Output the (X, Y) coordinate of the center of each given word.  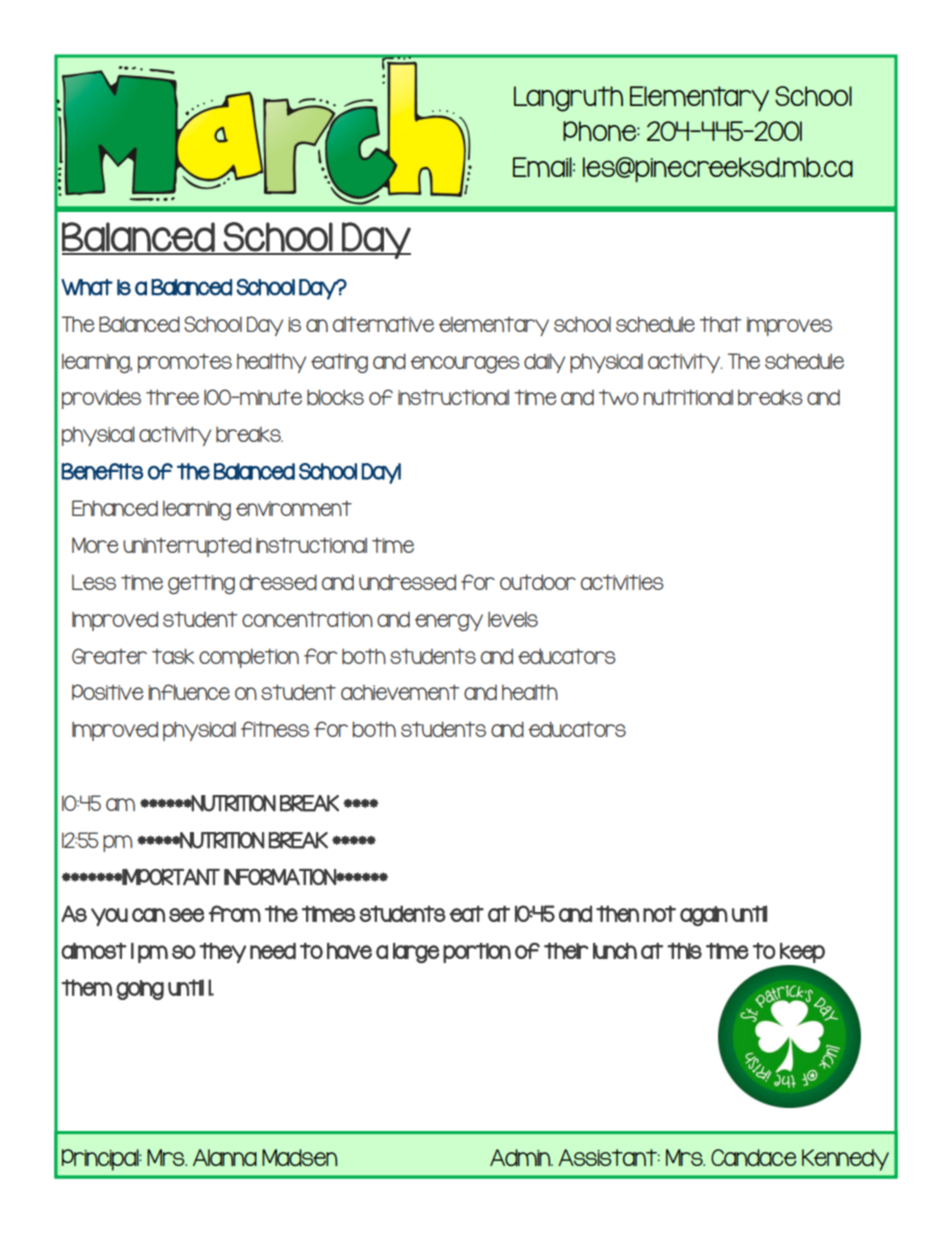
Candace (754, 1157)
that (720, 324)
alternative (383, 324)
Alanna (225, 1157)
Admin (521, 1157)
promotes (185, 363)
